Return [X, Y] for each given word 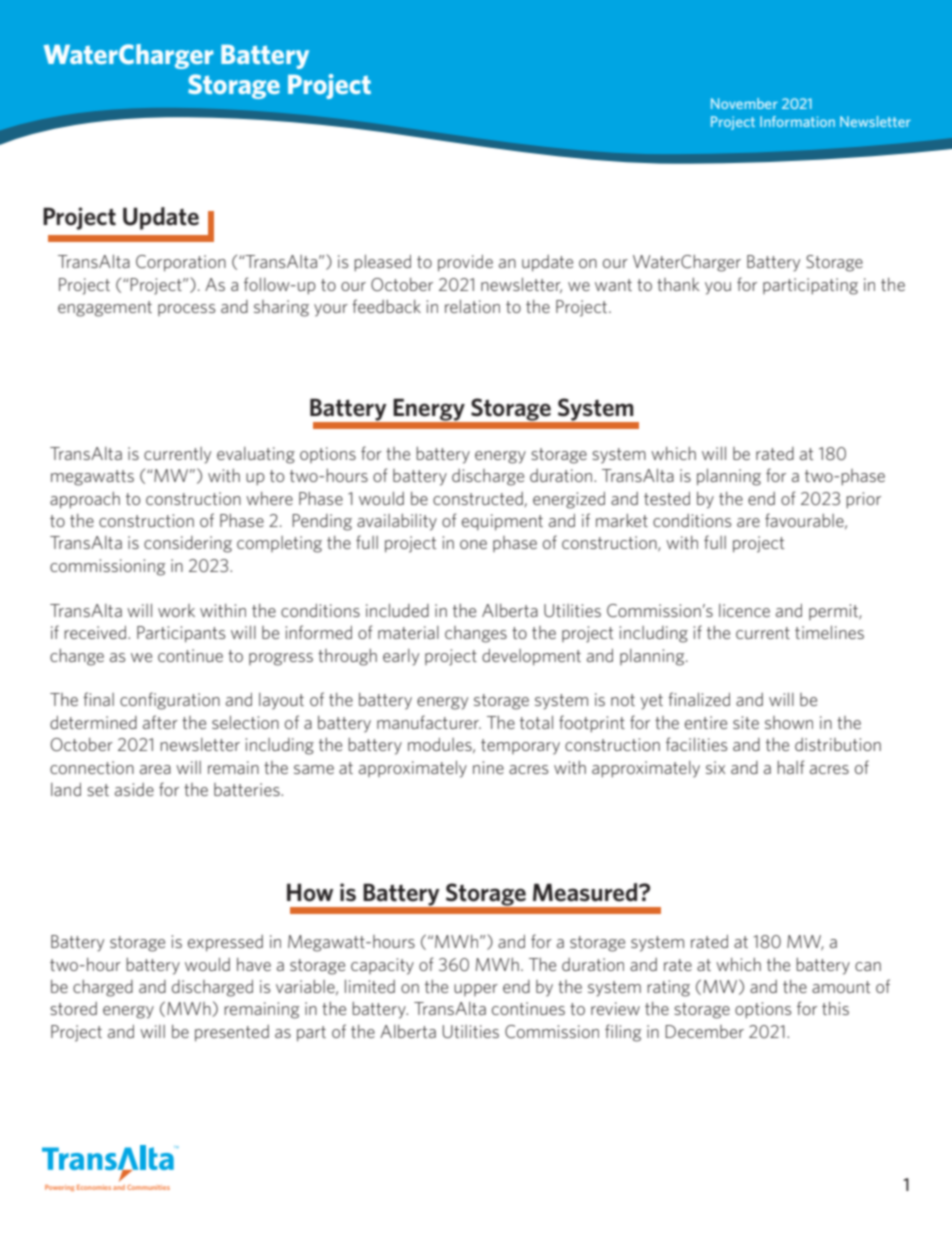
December [704, 1031]
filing [623, 1033]
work [176, 610]
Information [797, 121]
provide [465, 263]
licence [744, 610]
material [408, 632]
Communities [148, 1187]
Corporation [181, 263]
